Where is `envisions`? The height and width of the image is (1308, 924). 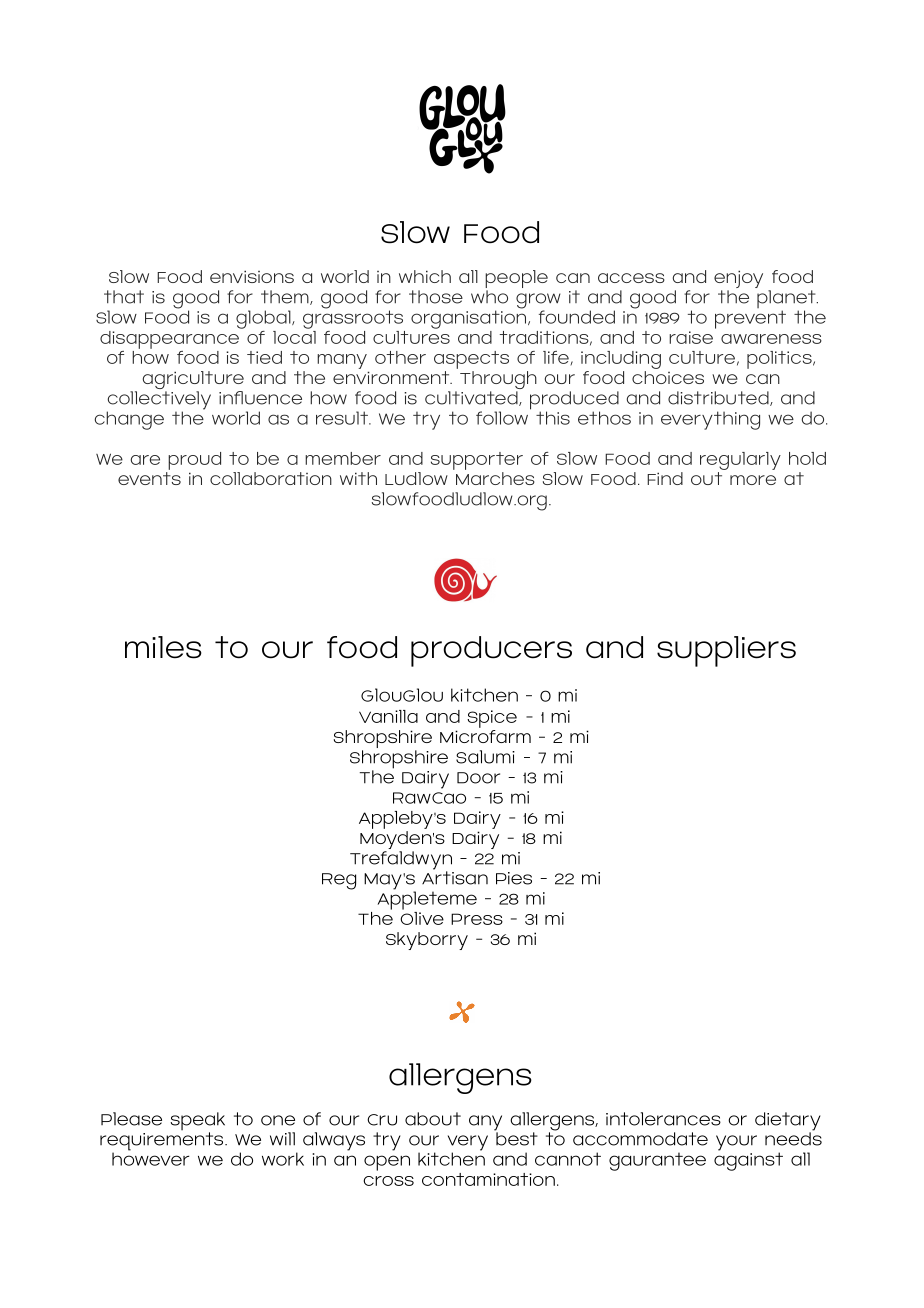
envisions is located at coordinates (252, 276).
